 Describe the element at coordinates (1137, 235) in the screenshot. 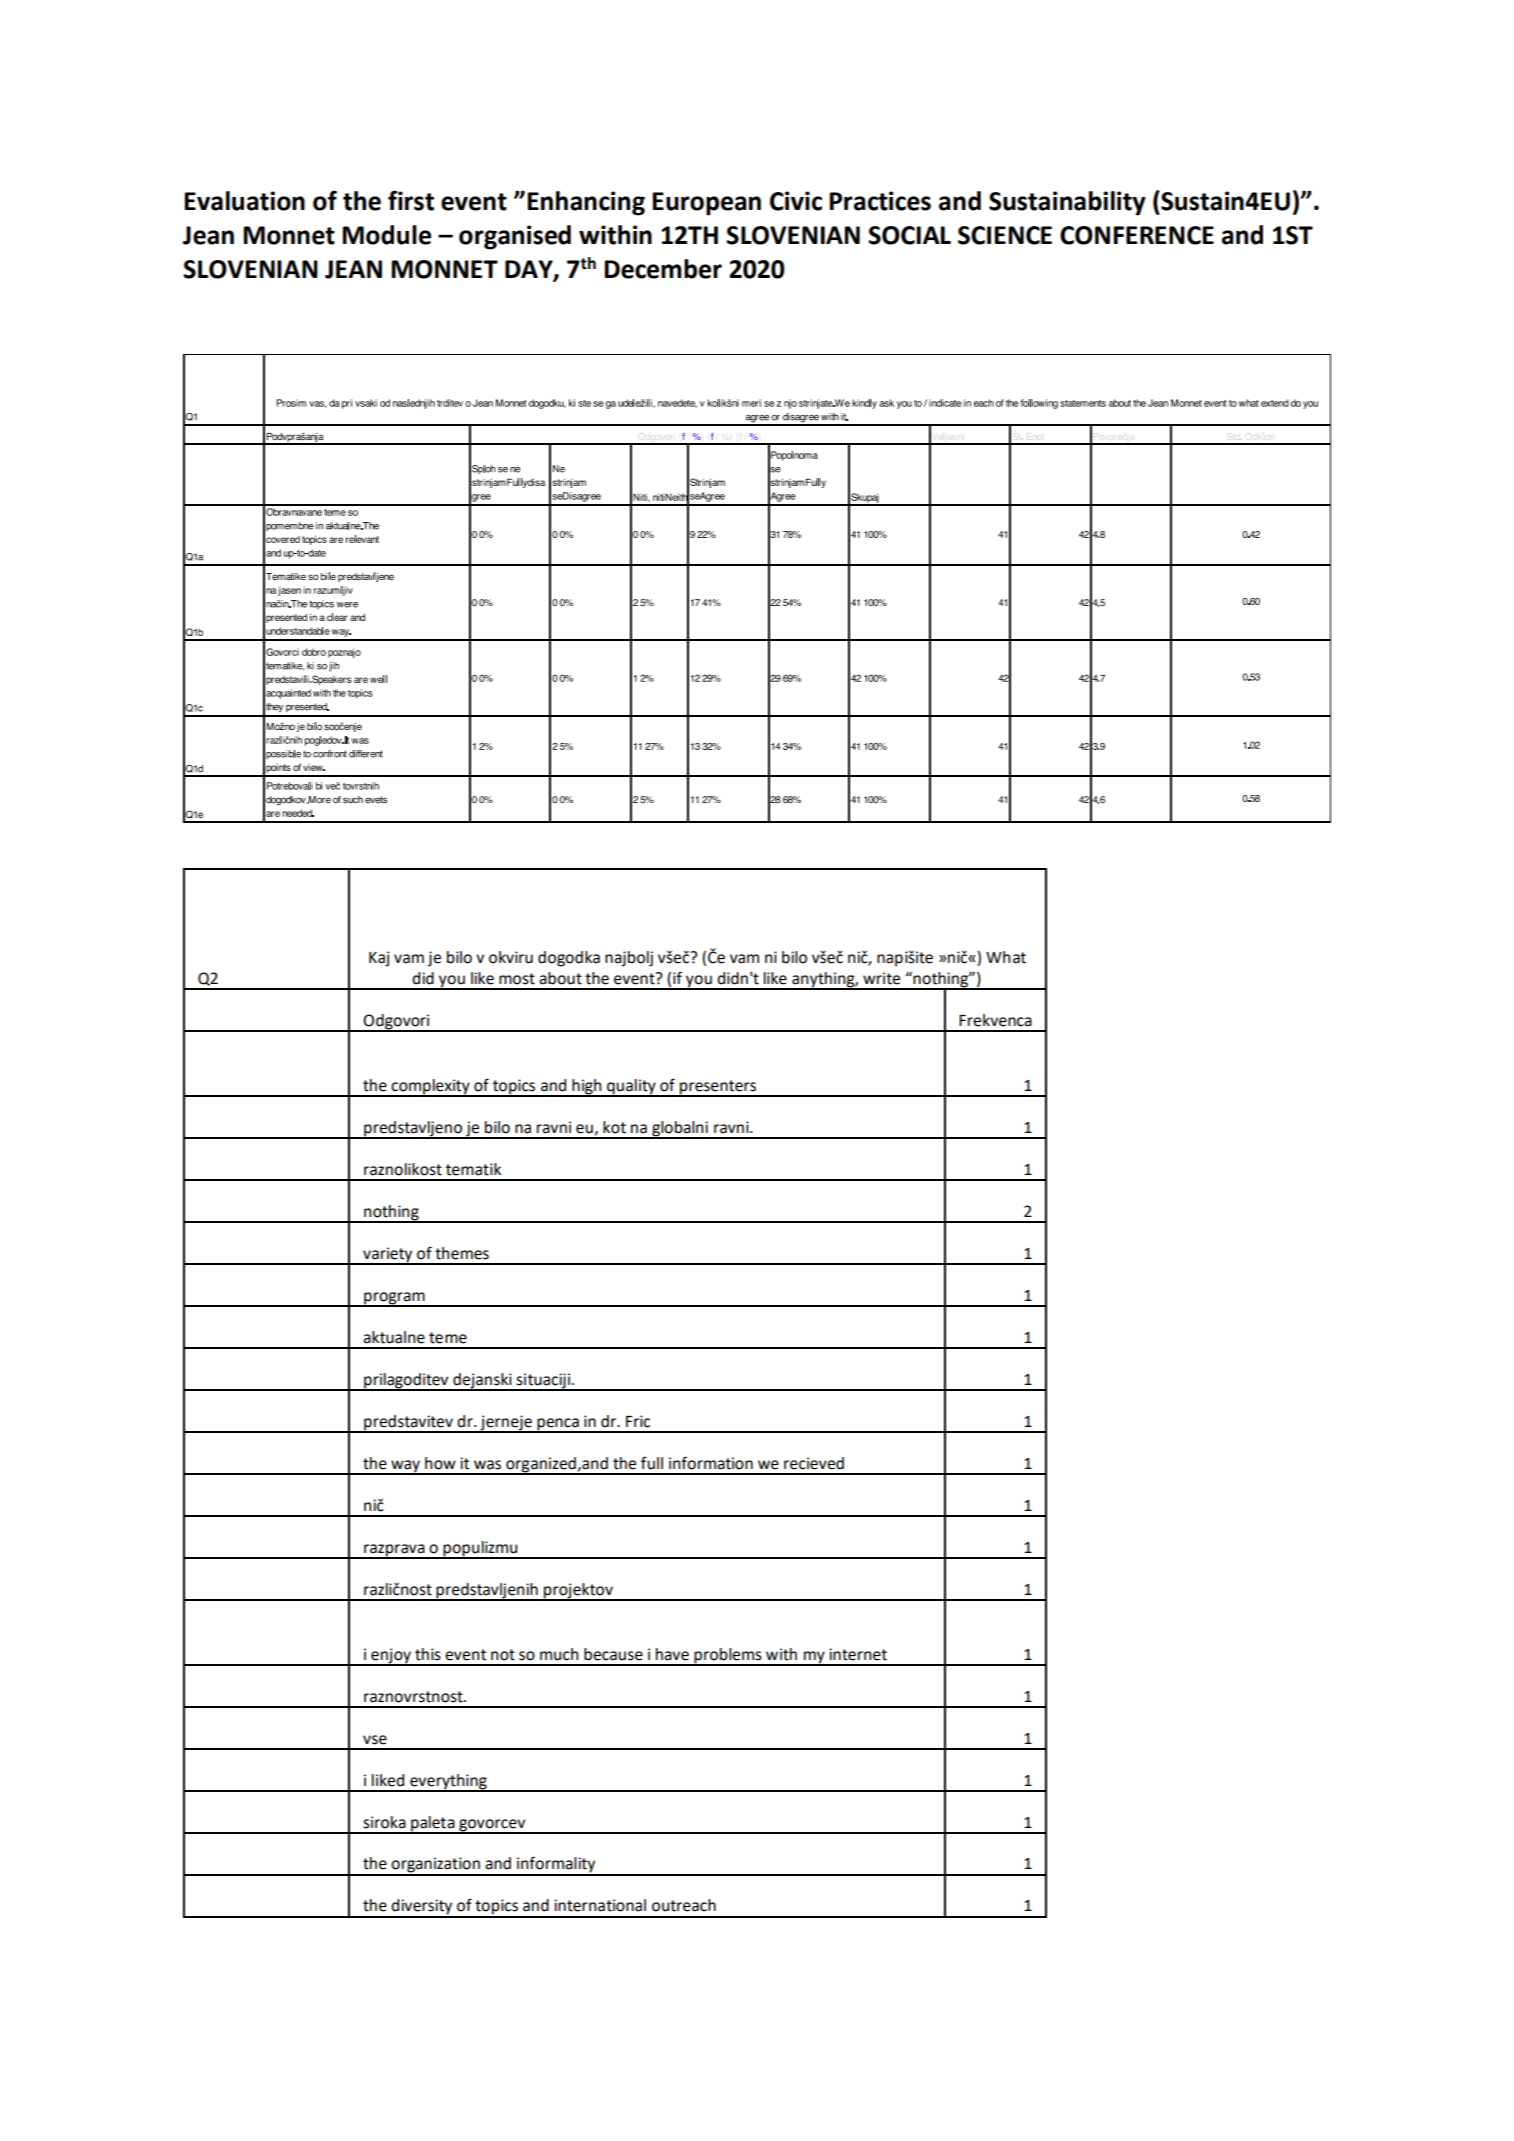

I see `CONFERENCE` at that location.
